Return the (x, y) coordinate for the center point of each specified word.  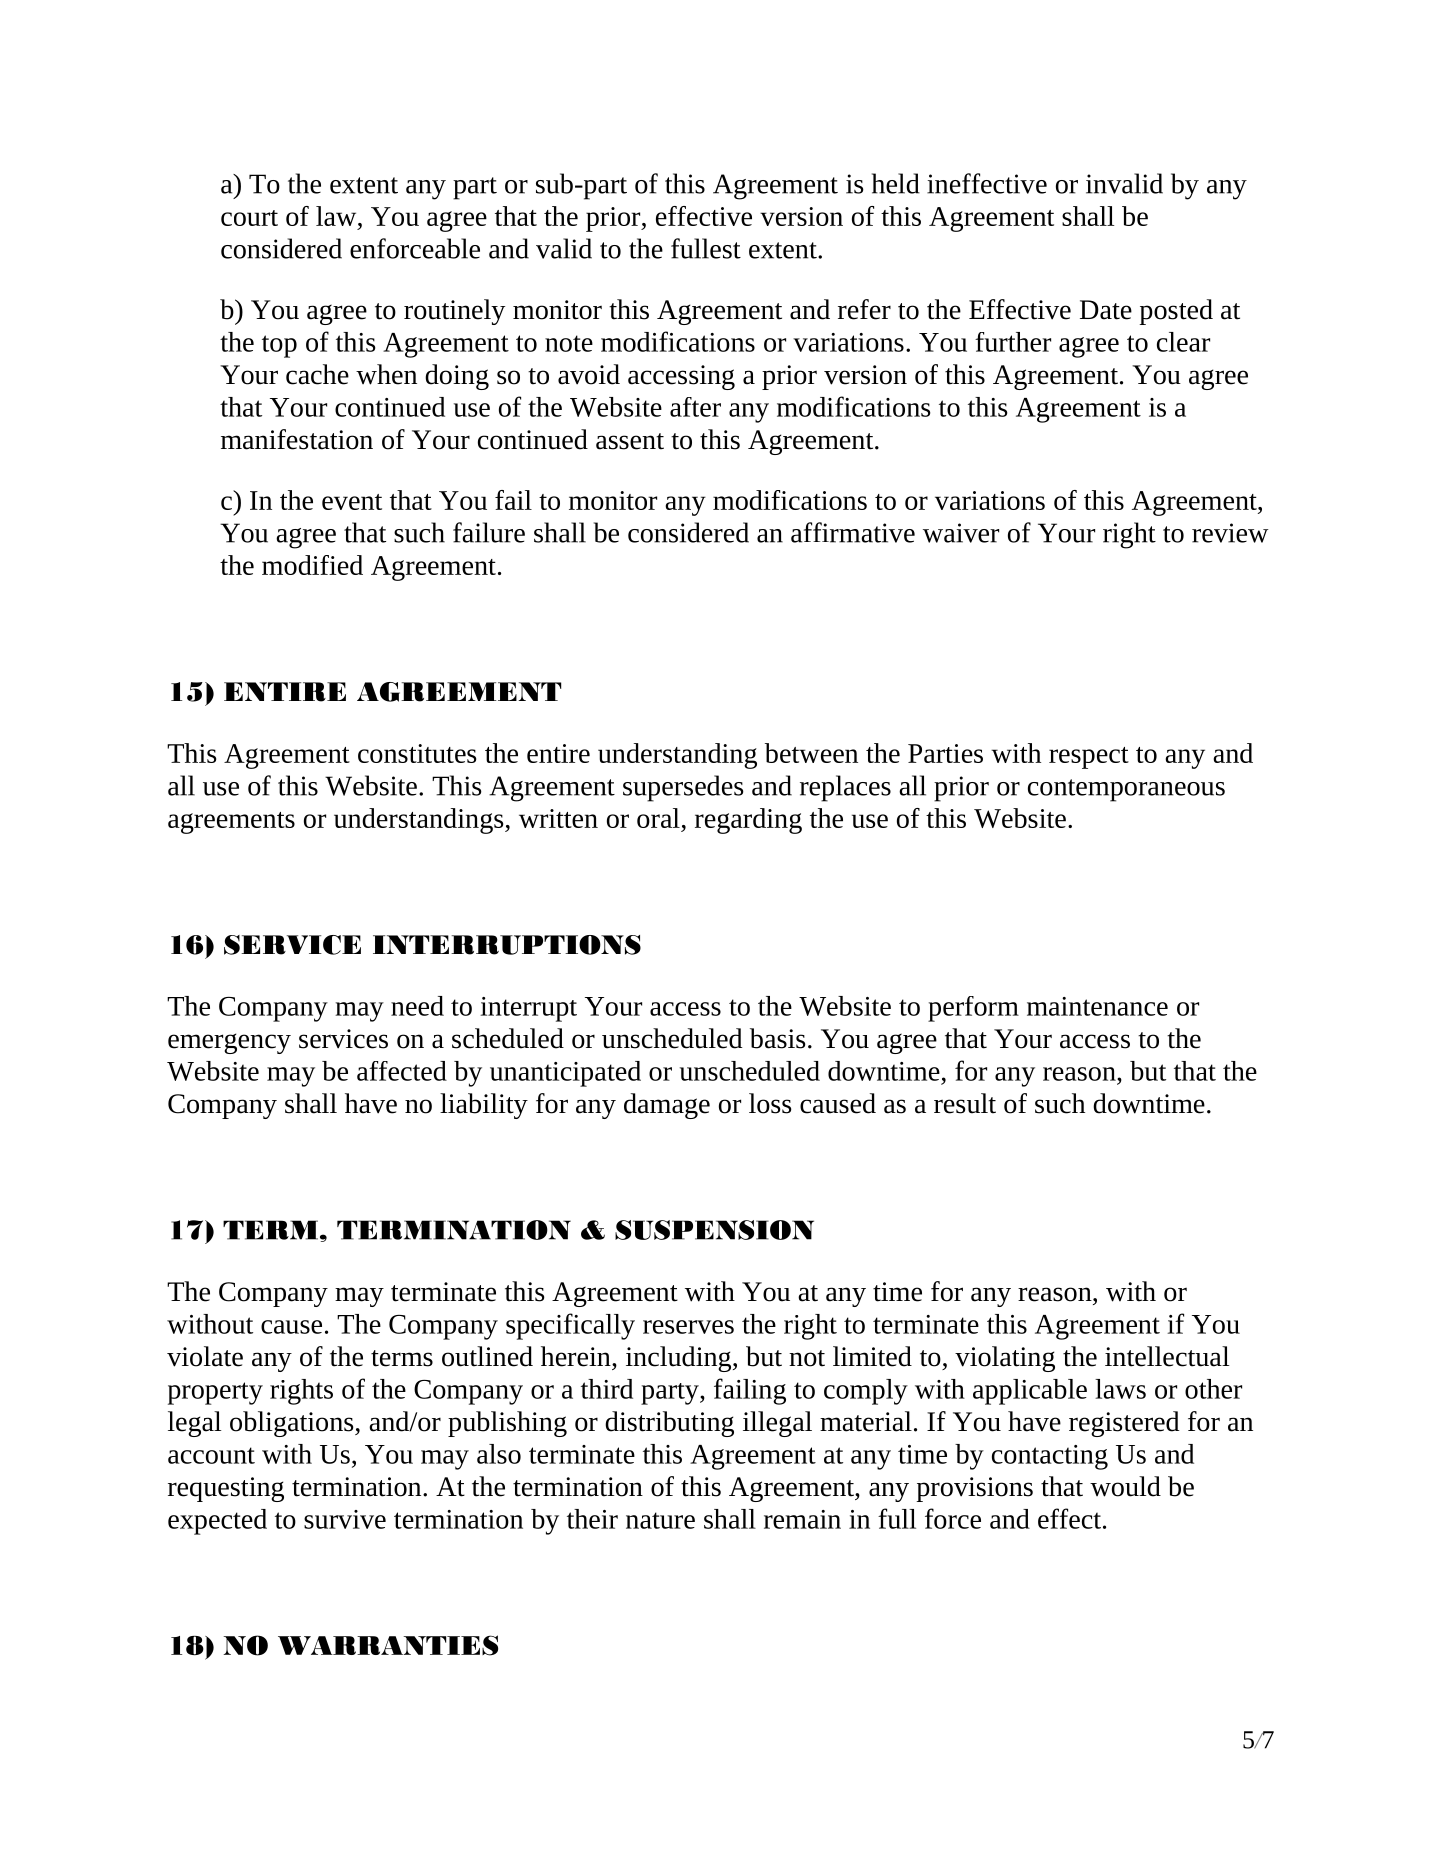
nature (660, 1520)
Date (1106, 310)
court (249, 218)
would (1125, 1486)
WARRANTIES (388, 1645)
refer (864, 309)
